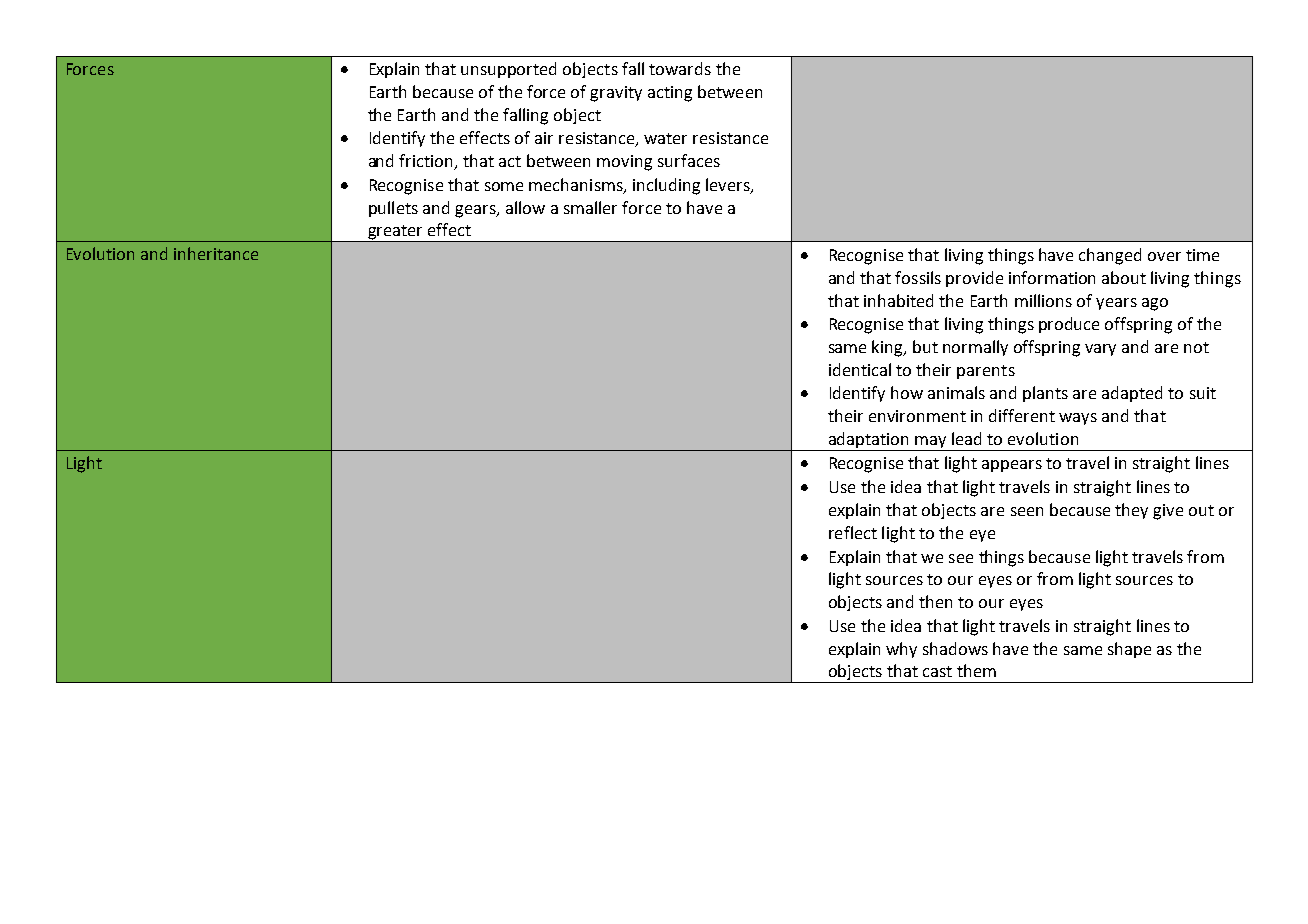  What do you see at coordinates (680, 68) in the screenshot?
I see `towards` at bounding box center [680, 68].
